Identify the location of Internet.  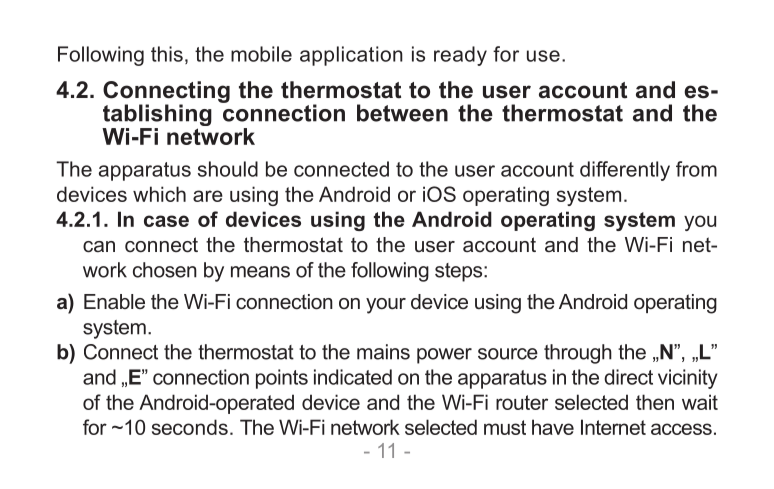
(613, 427).
